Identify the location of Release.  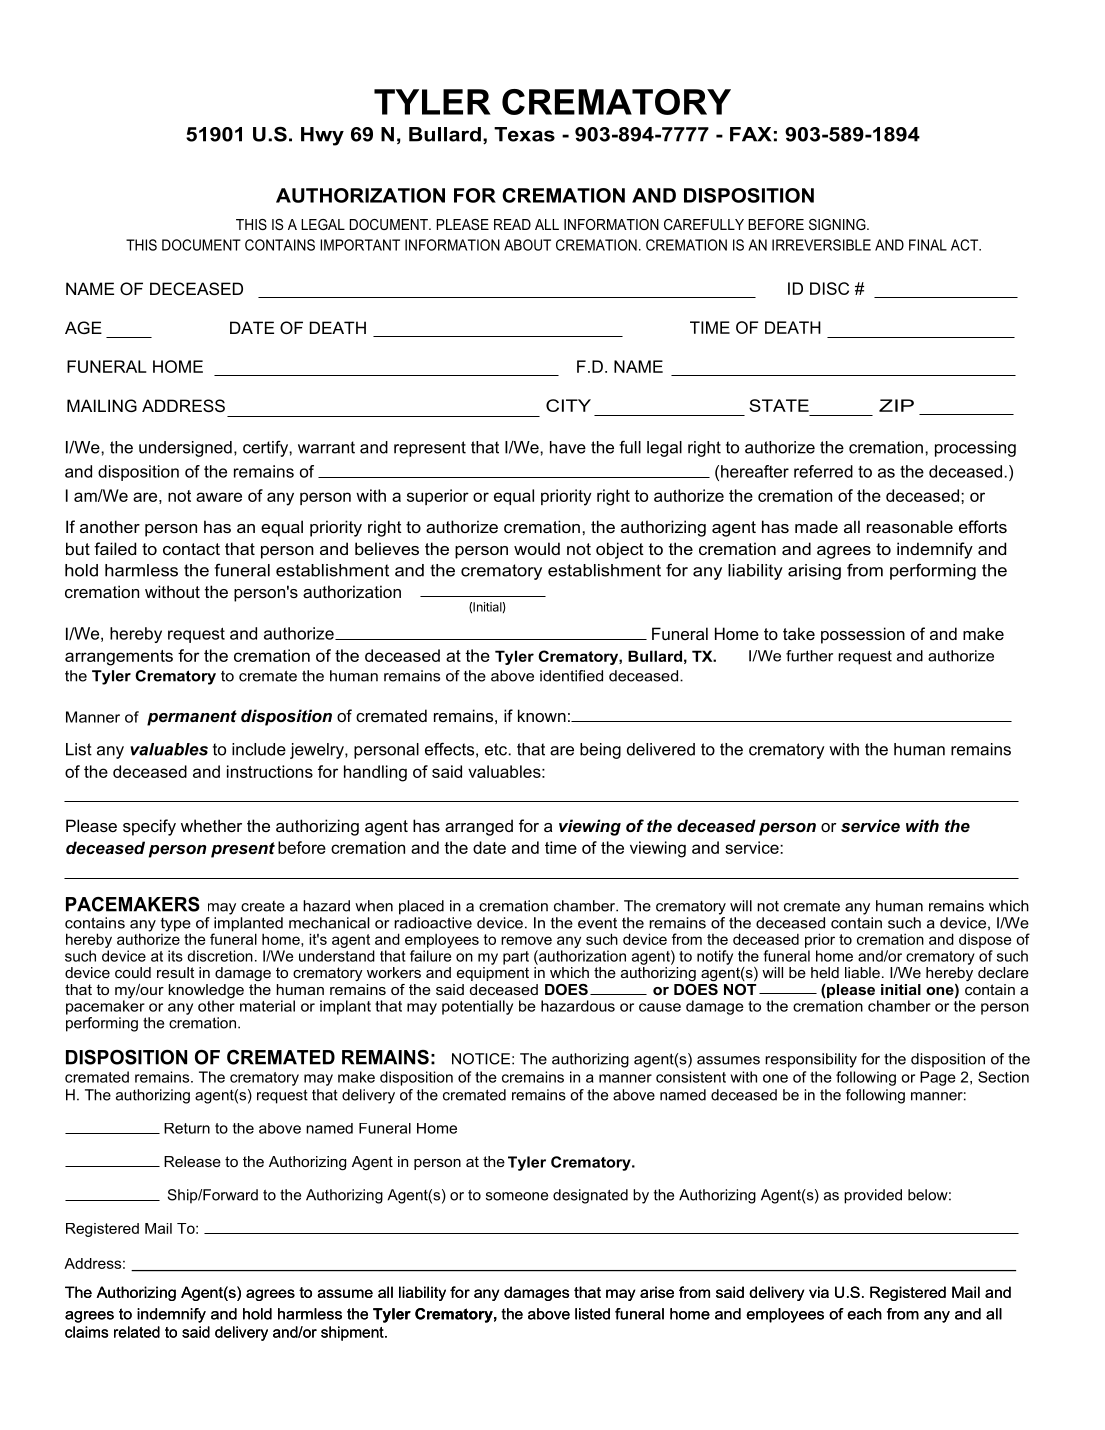
(192, 1161).
